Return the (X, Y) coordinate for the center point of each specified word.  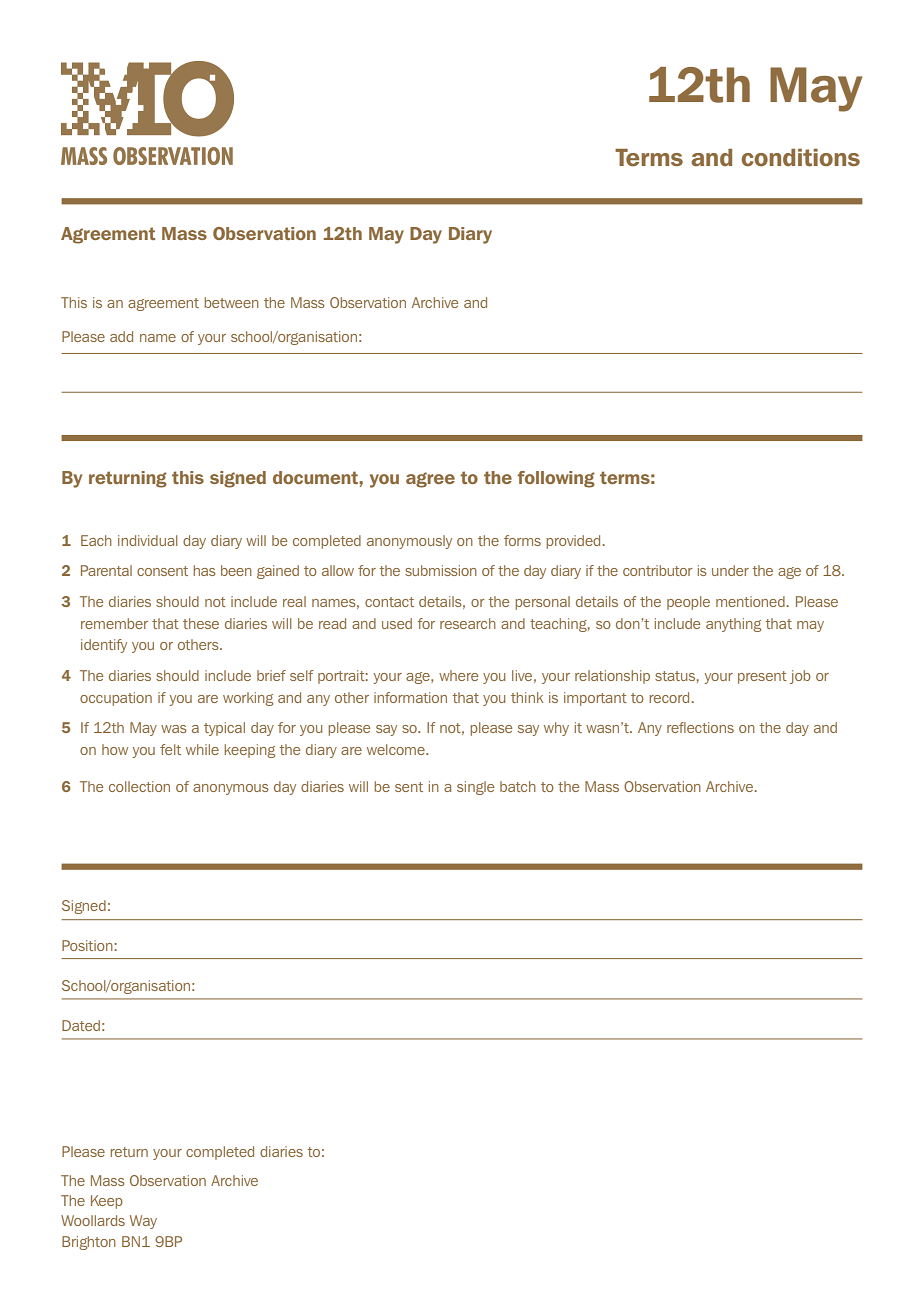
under (730, 570)
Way (143, 1222)
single (475, 788)
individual (148, 540)
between (232, 302)
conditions (800, 158)
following (556, 479)
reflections (700, 727)
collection (139, 786)
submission (441, 570)
